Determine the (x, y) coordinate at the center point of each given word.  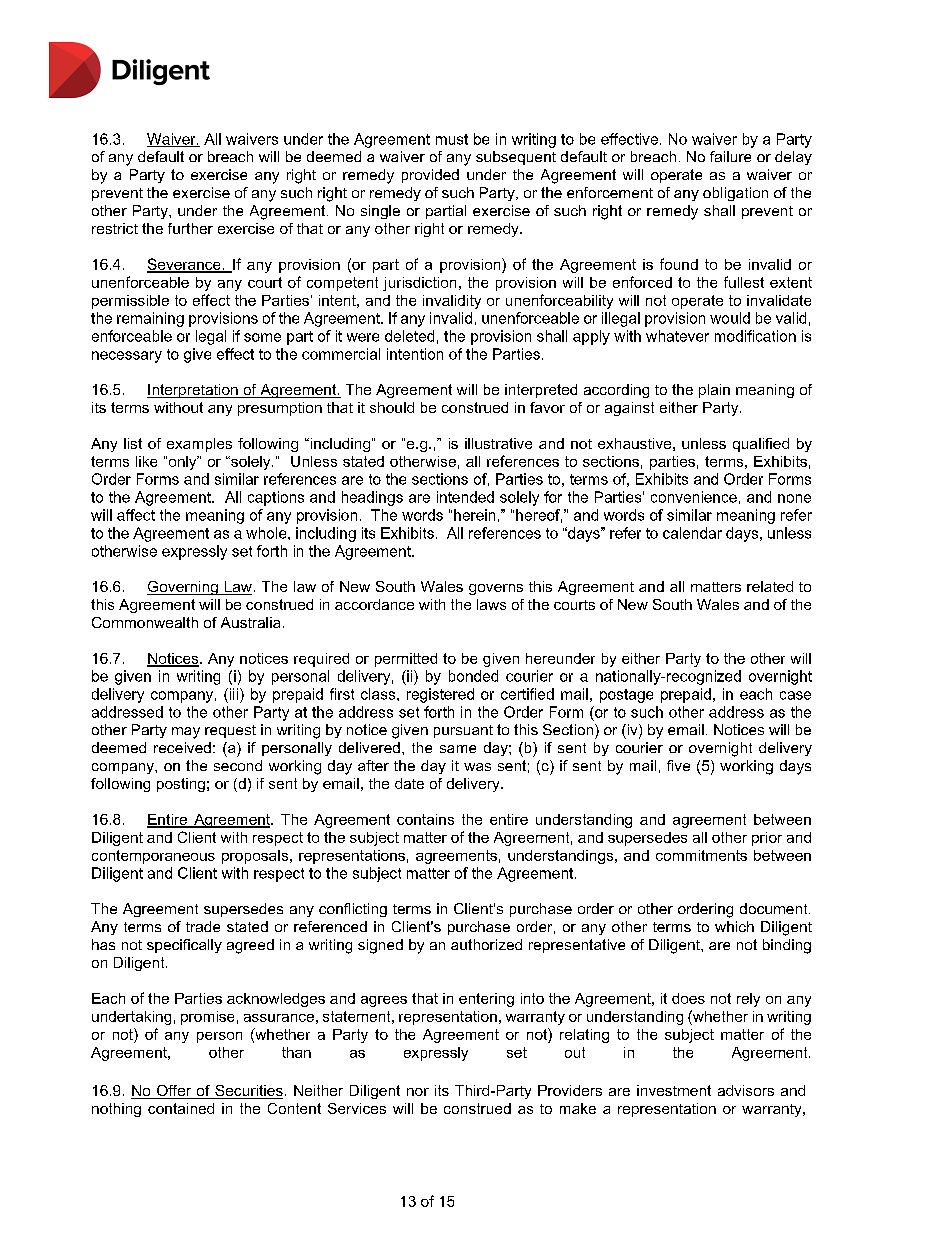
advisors (746, 1090)
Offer (174, 1092)
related (770, 586)
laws (491, 604)
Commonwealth (145, 622)
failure (730, 156)
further (190, 228)
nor (418, 1092)
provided (430, 176)
